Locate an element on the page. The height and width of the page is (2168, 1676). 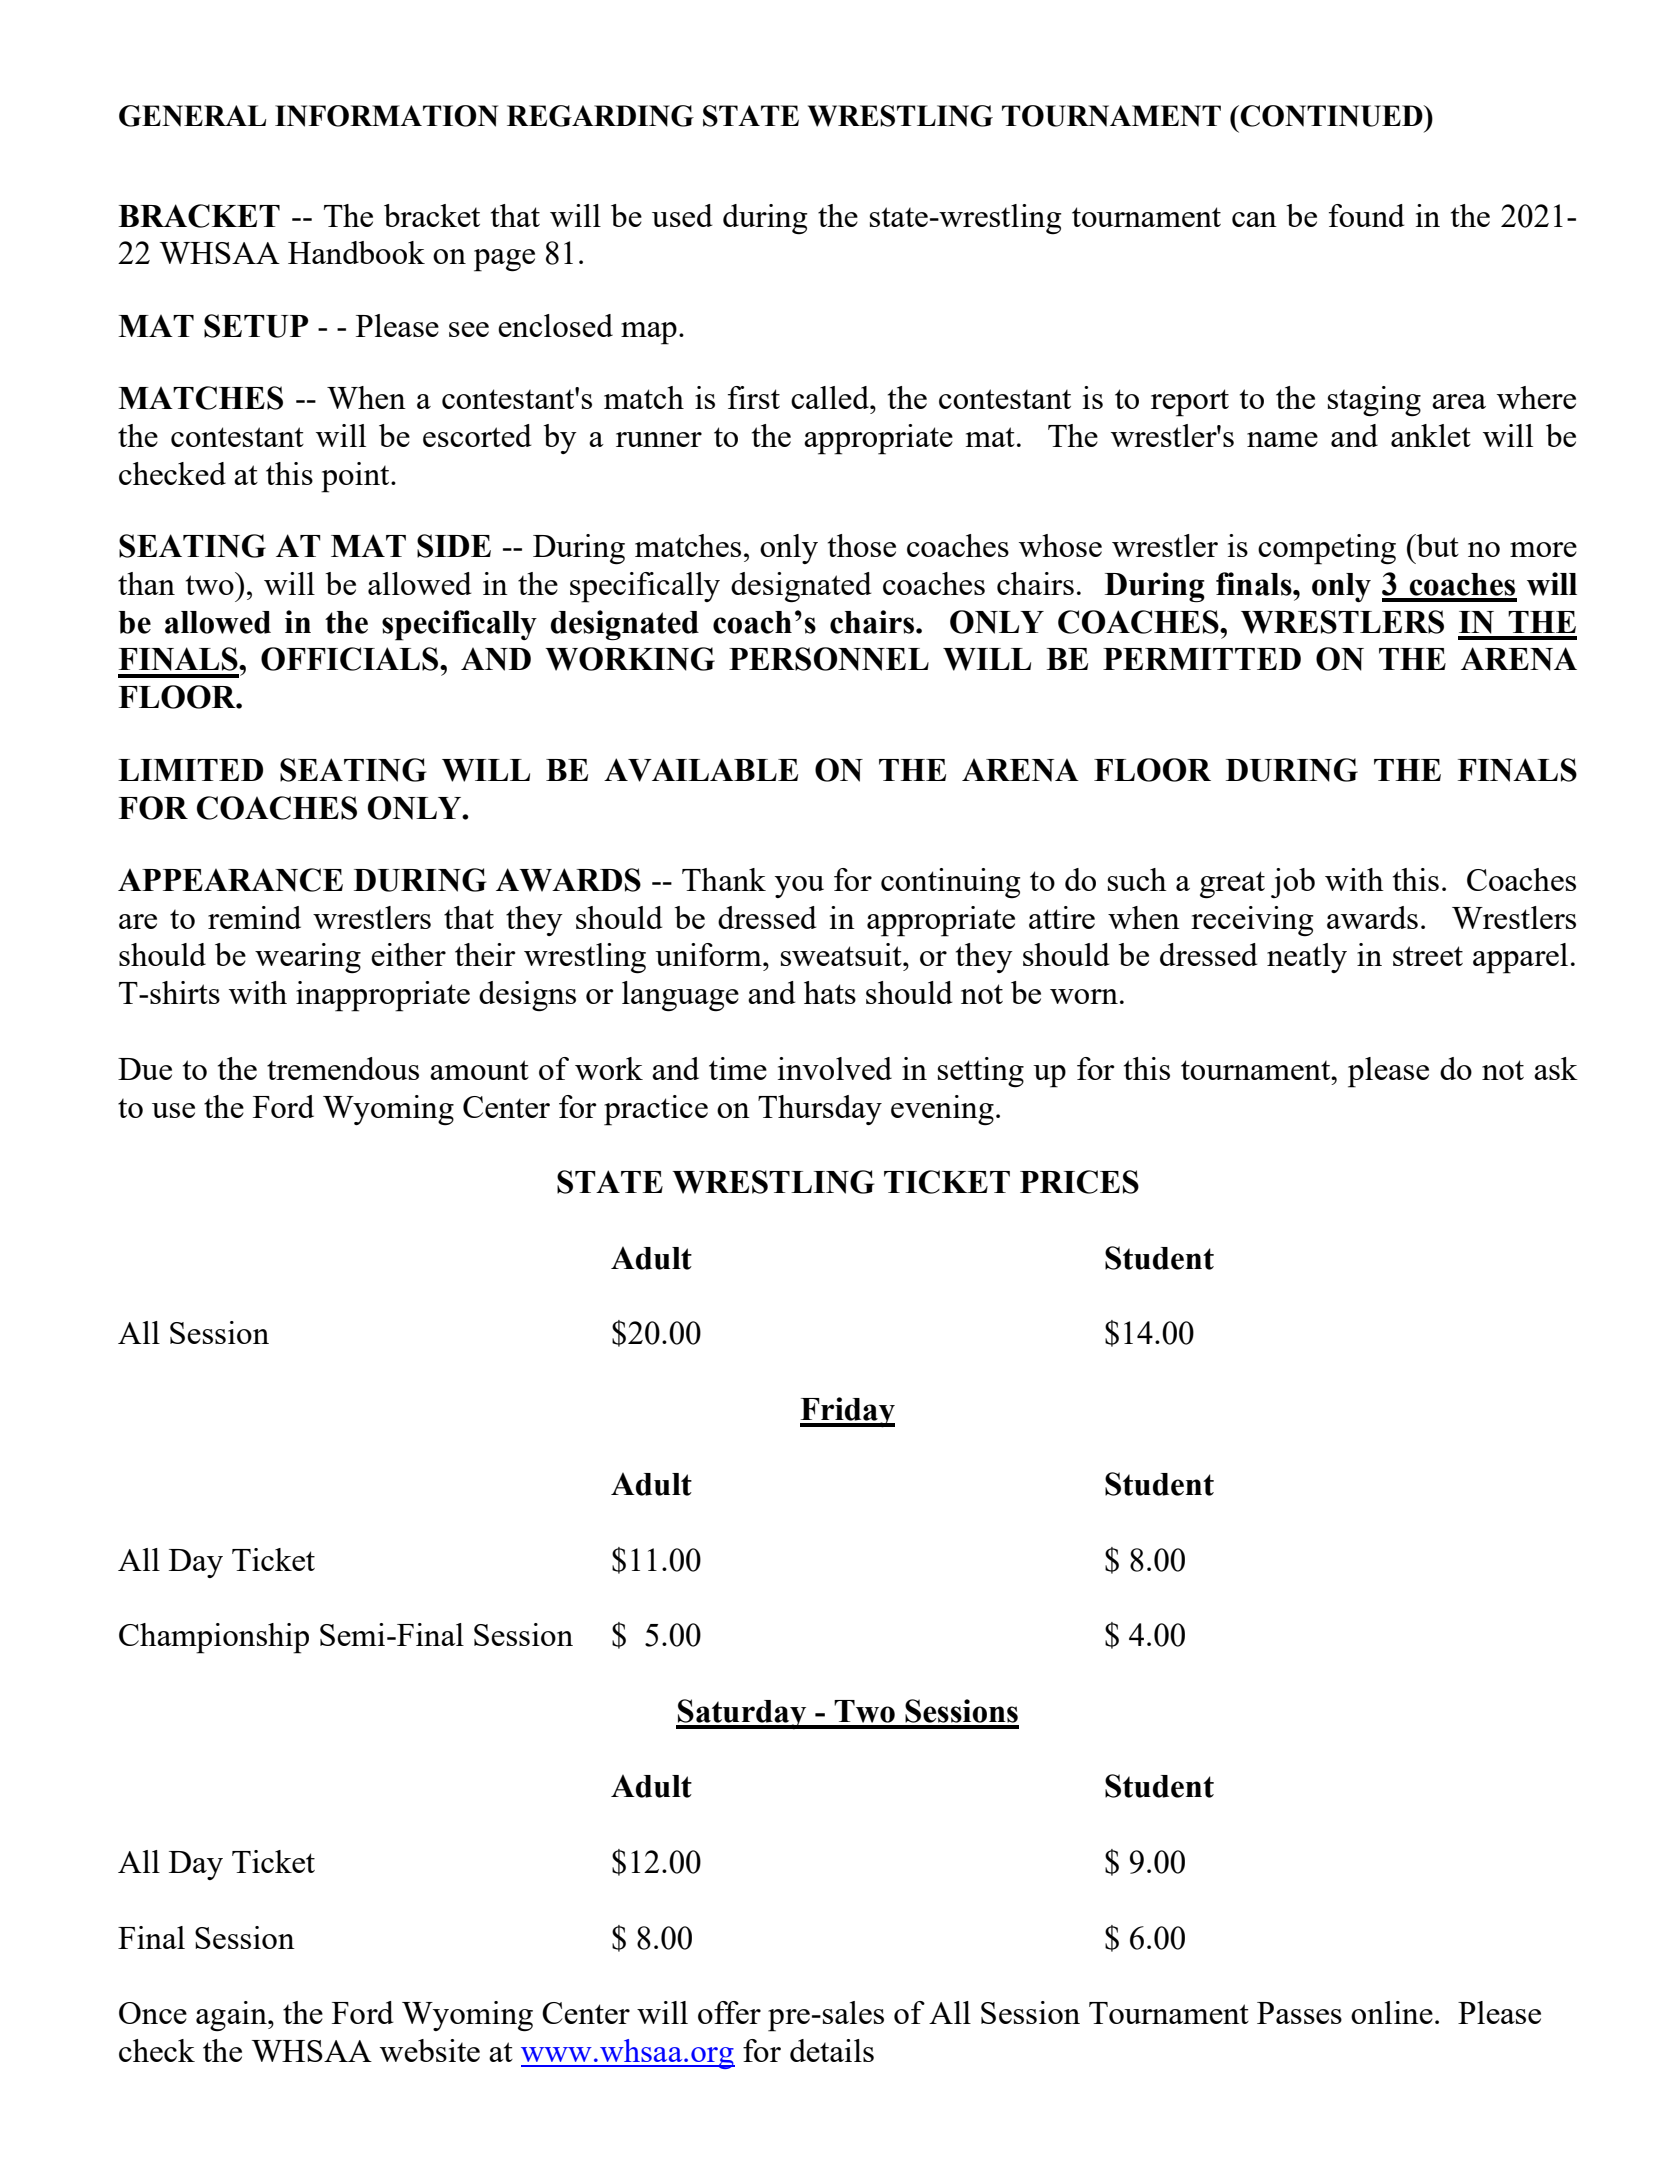
involved is located at coordinates (835, 1068).
